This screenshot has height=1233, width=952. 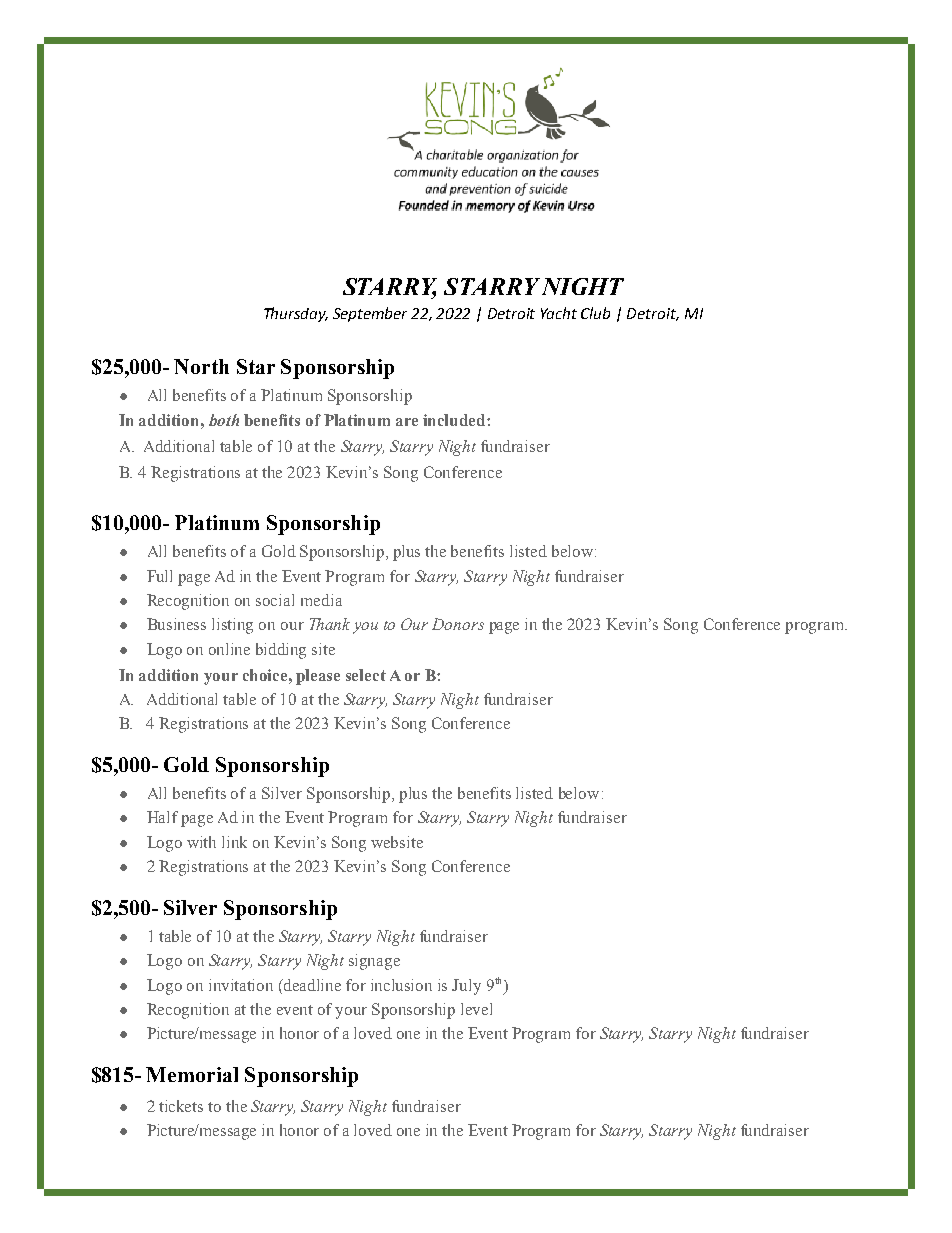 I want to click on Donors, so click(x=458, y=624).
